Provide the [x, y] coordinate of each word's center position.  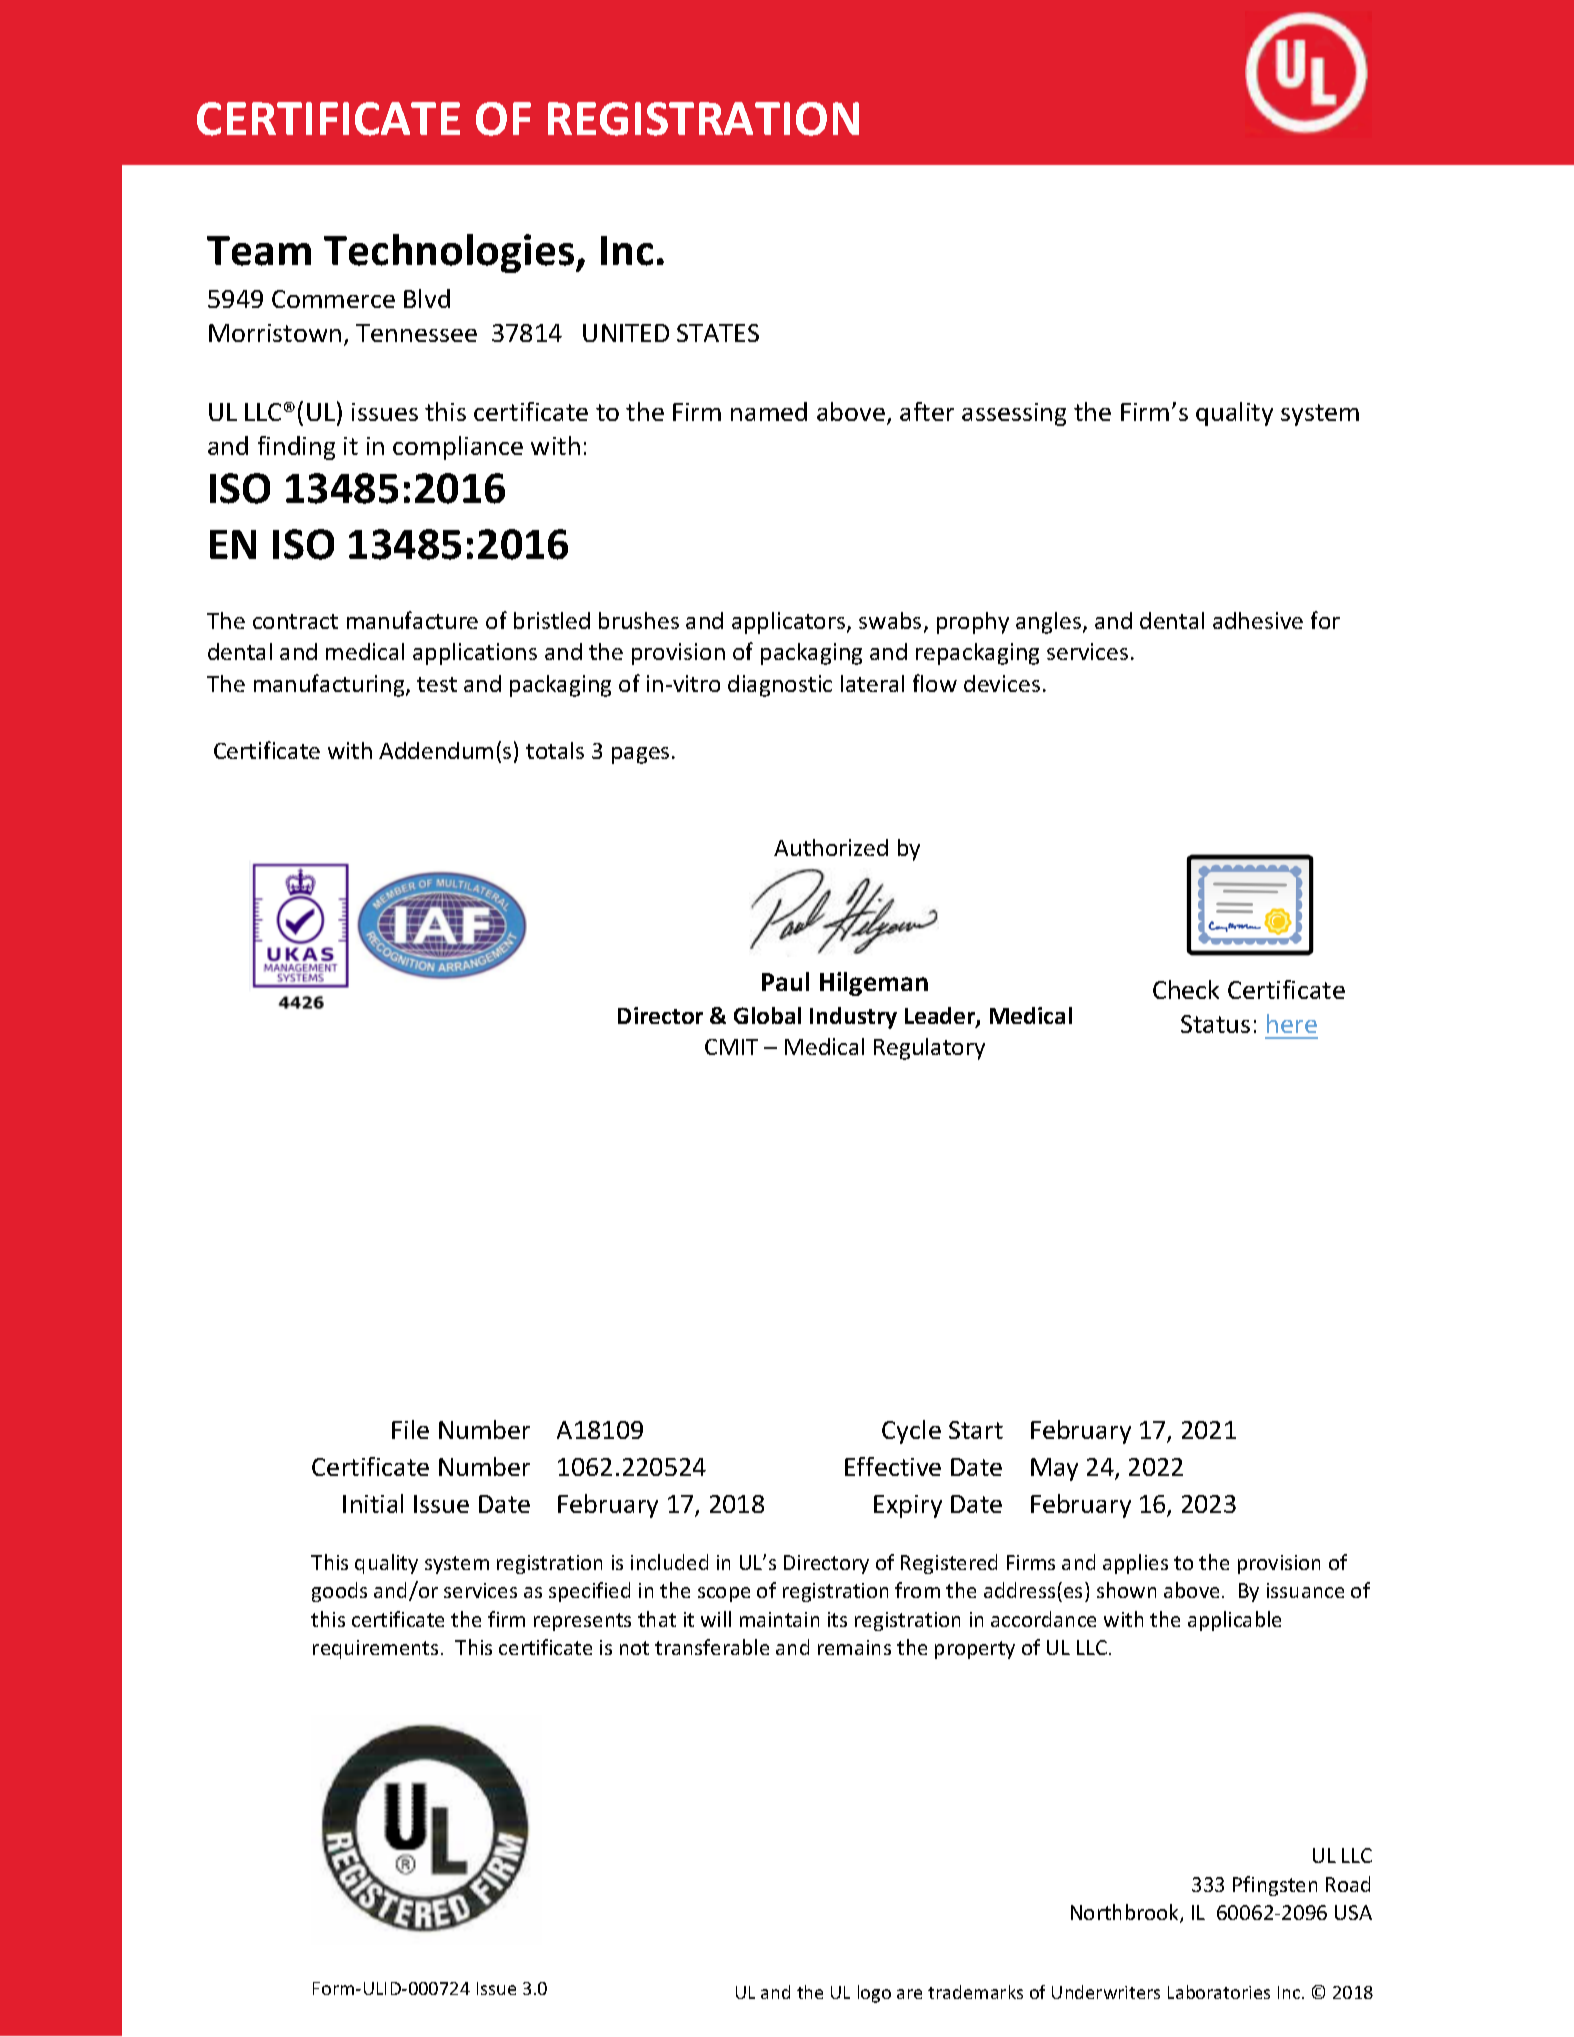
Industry [853, 1018]
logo [874, 1994]
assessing [1014, 414]
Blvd [427, 298]
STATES [718, 333]
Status [1215, 1024]
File [410, 1429]
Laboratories [1219, 1992]
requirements [375, 1649]
